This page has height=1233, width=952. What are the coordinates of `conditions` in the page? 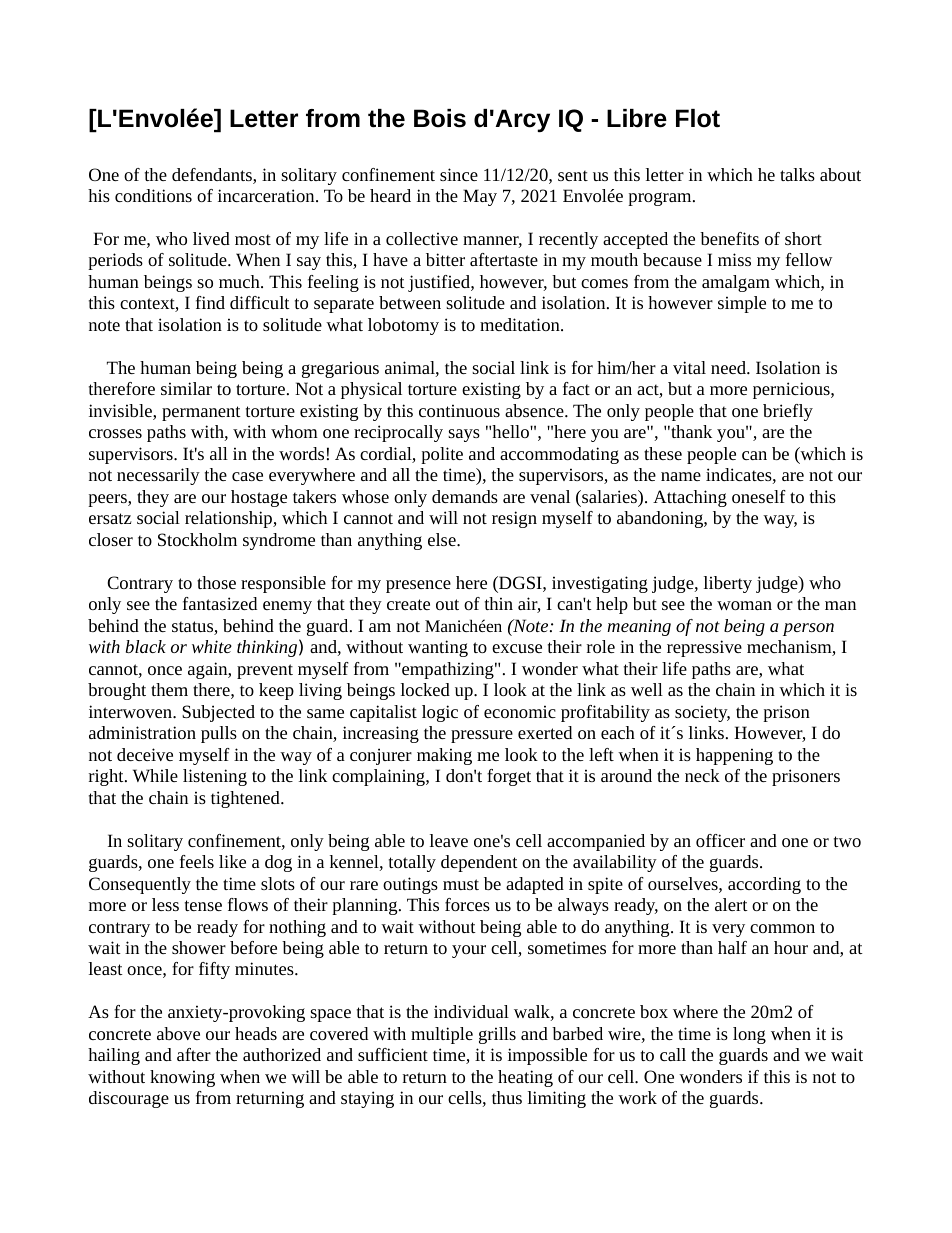 It's located at (153, 195).
